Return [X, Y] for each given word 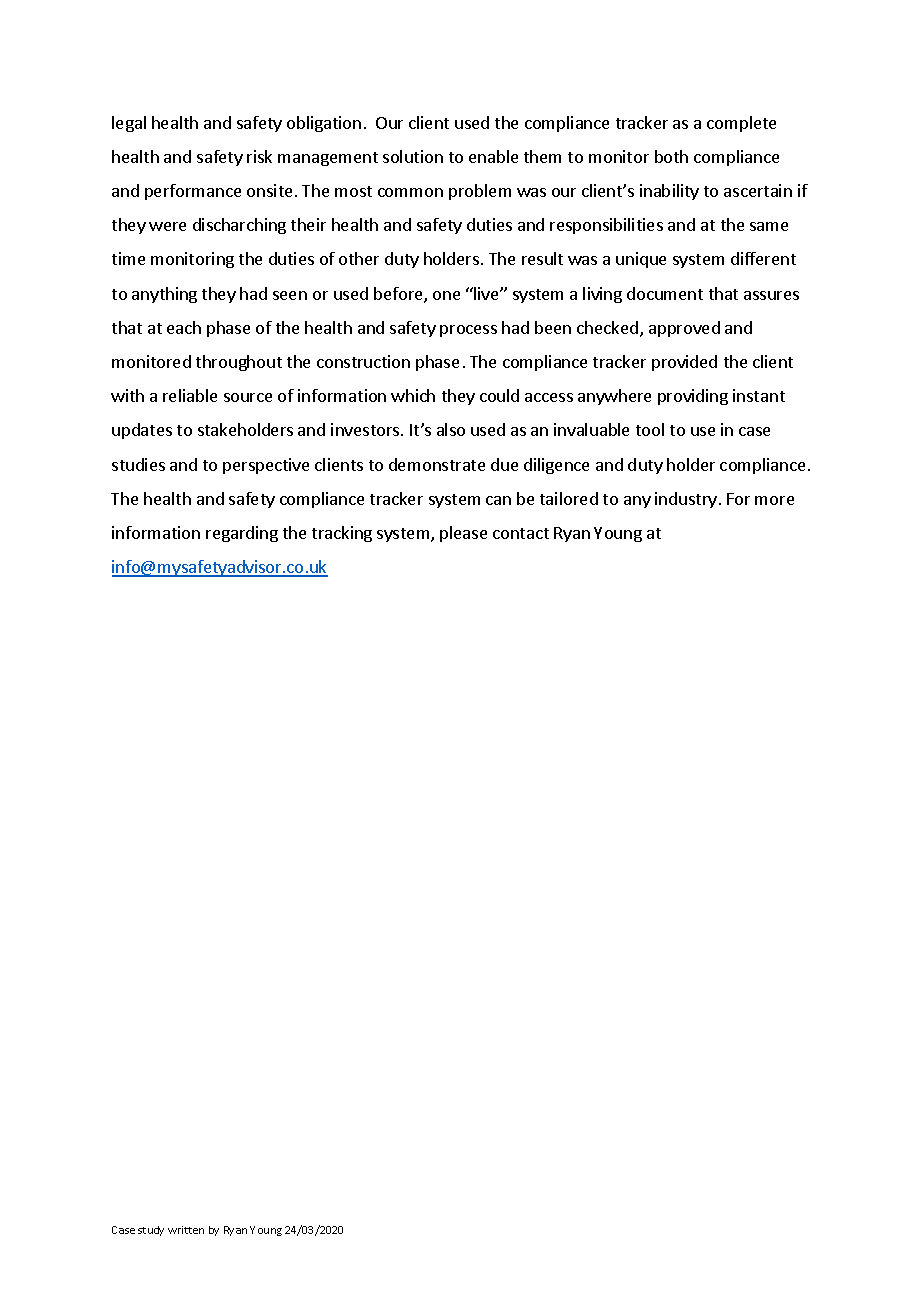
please [463, 534]
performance [193, 192]
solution [413, 156]
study [151, 1231]
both [671, 156]
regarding [242, 534]
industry [686, 500]
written [186, 1230]
